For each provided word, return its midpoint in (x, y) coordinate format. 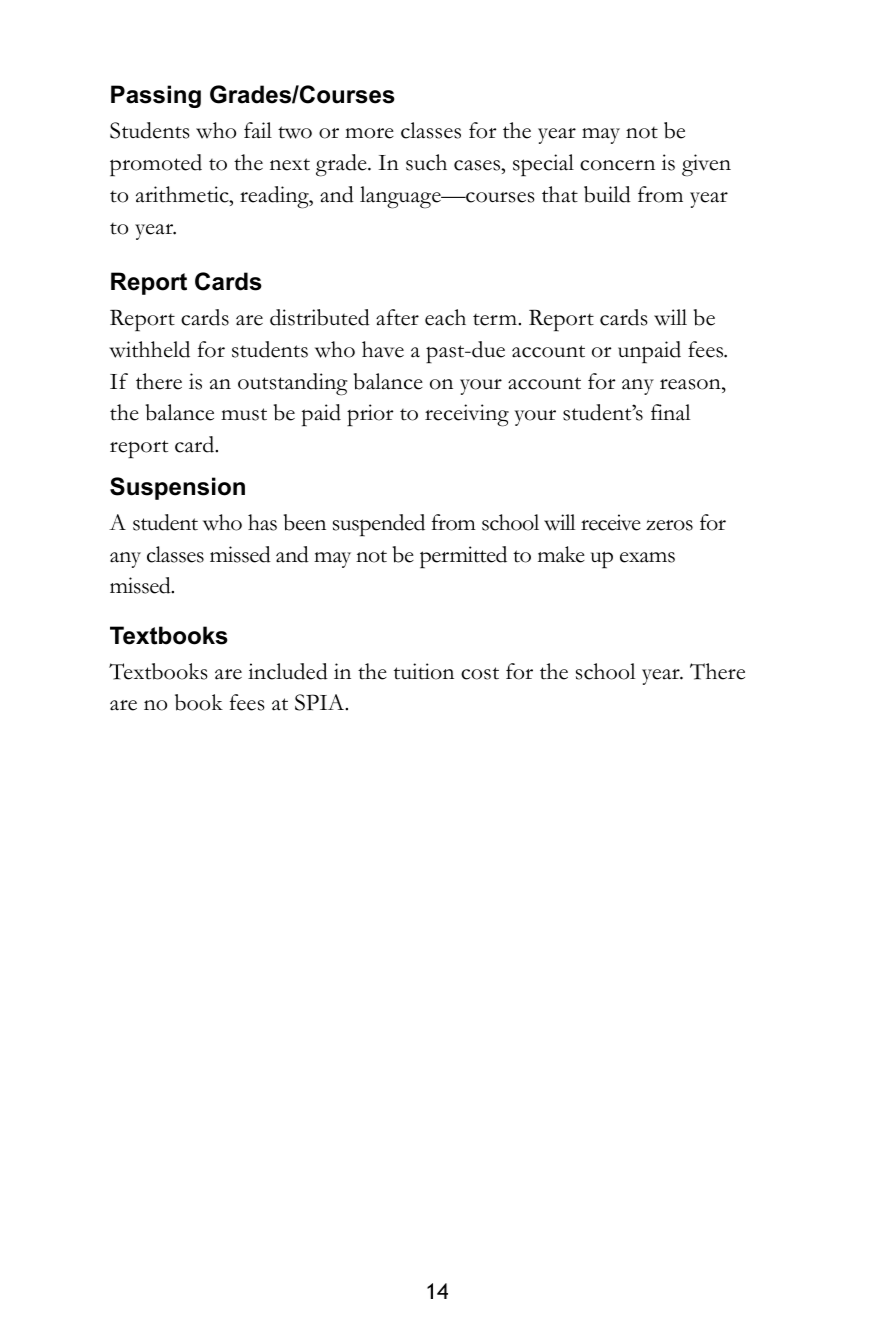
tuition (424, 671)
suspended (379, 525)
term (496, 320)
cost (480, 673)
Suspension (177, 488)
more (369, 133)
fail (258, 130)
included (288, 671)
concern (617, 165)
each (445, 317)
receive (611, 522)
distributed (320, 317)
